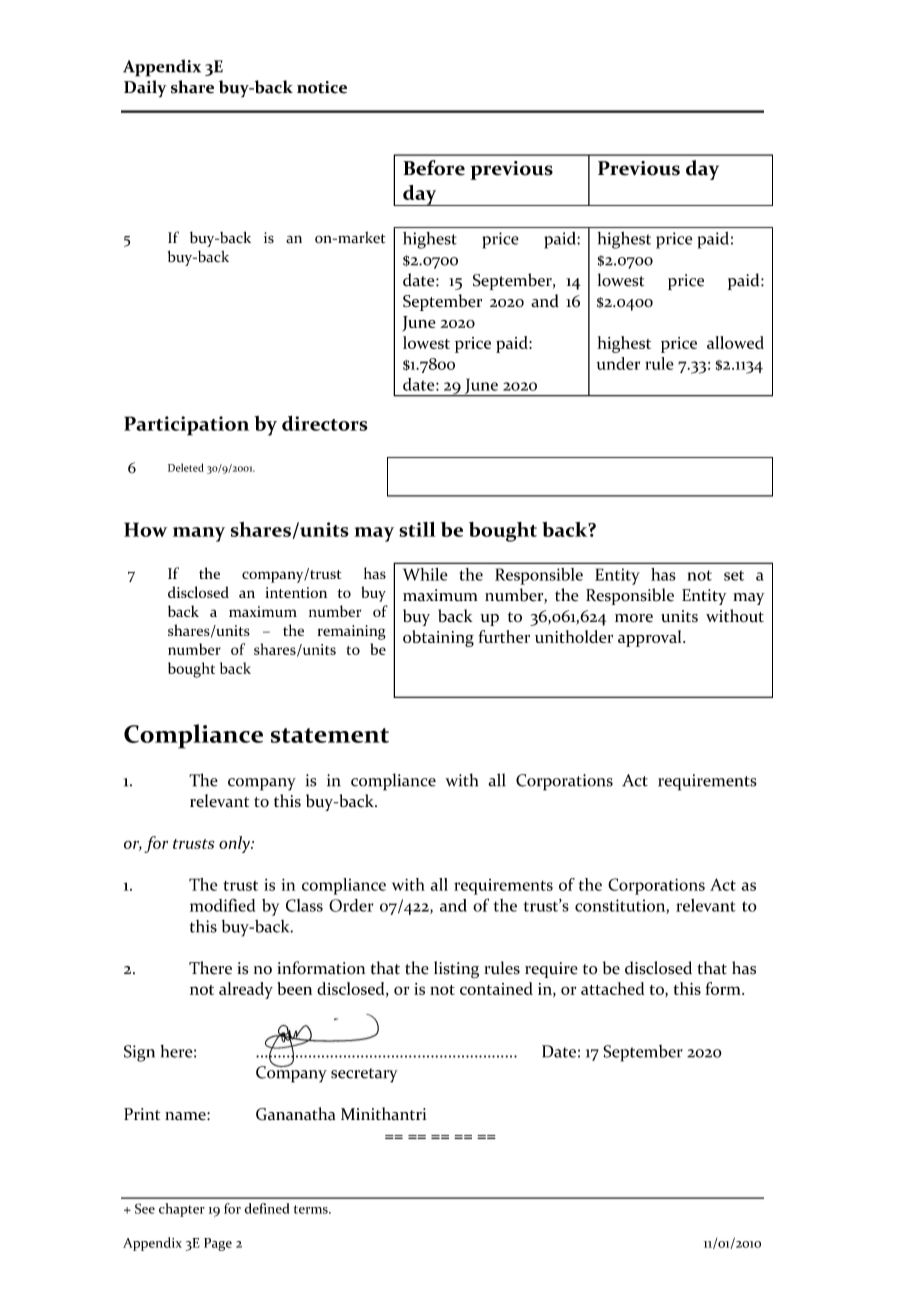  Describe the element at coordinates (735, 342) in the image. I see `allowed` at that location.
